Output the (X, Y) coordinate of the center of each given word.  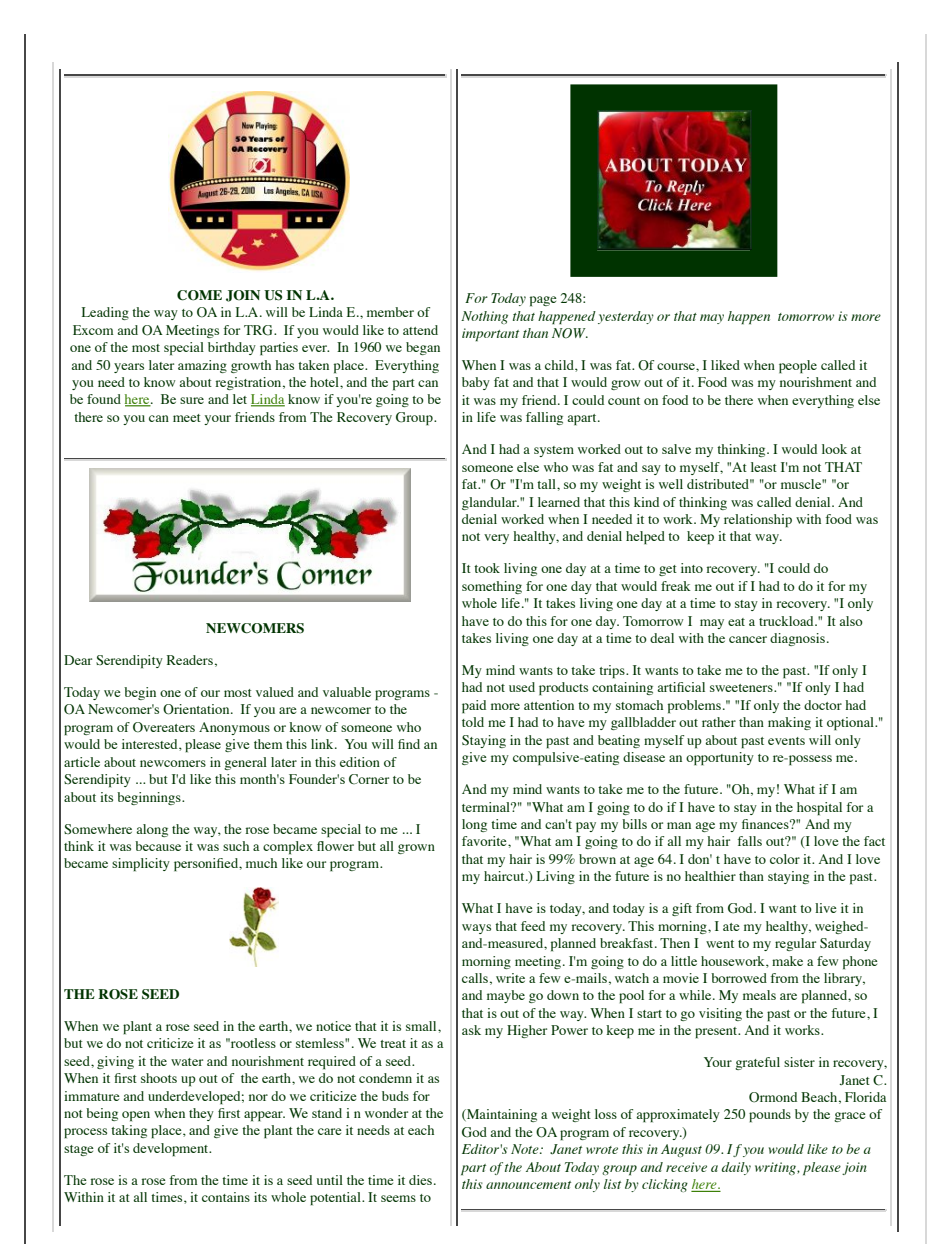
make (787, 961)
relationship (758, 521)
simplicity (141, 865)
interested (151, 745)
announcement (528, 1185)
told (473, 722)
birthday (232, 348)
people (798, 367)
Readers (190, 660)
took (487, 568)
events (786, 741)
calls (475, 978)
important (490, 335)
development (172, 1150)
